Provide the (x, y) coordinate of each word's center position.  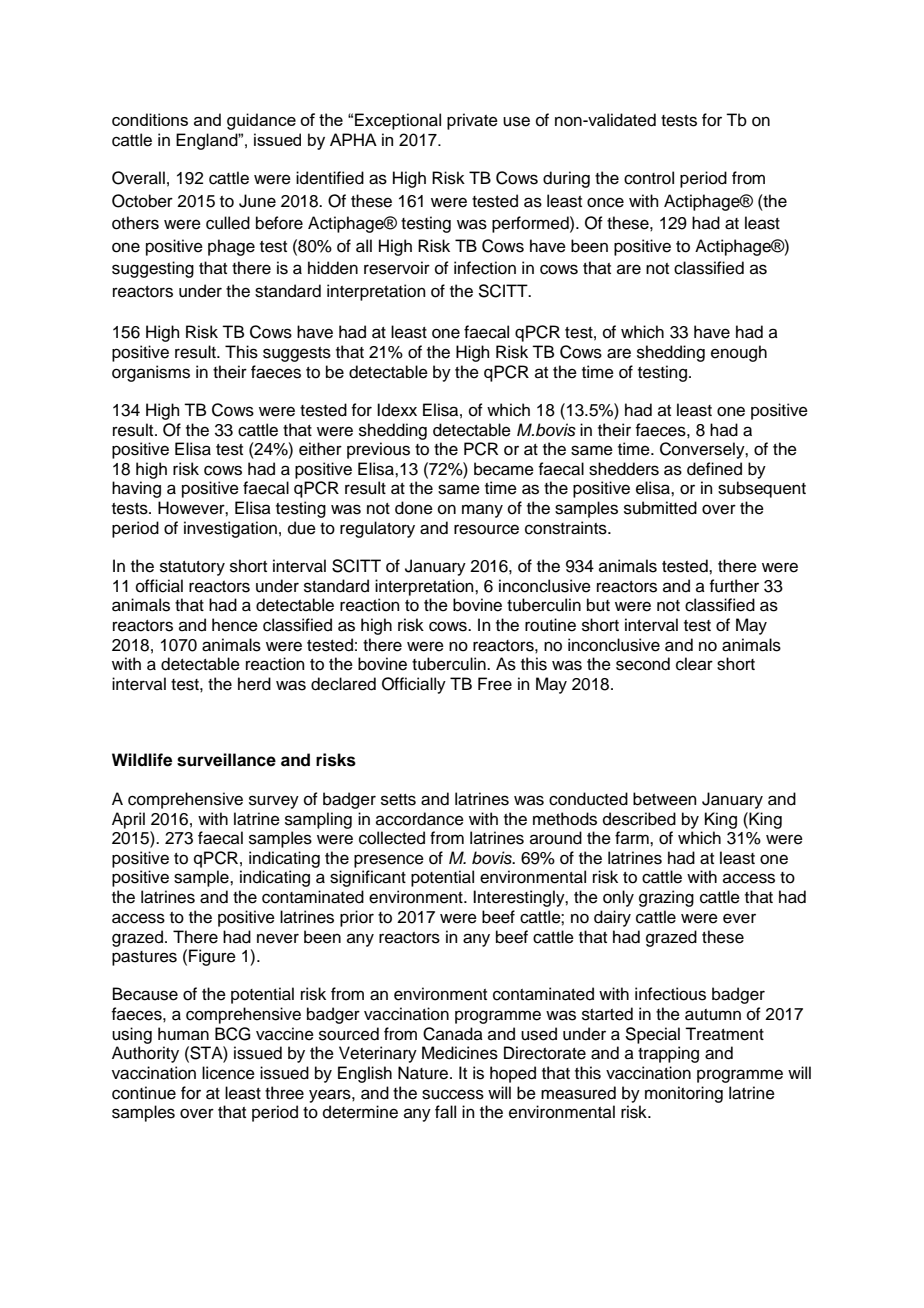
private (472, 121)
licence (228, 1073)
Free (495, 684)
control (649, 178)
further (734, 586)
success (453, 1094)
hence (235, 625)
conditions (150, 119)
